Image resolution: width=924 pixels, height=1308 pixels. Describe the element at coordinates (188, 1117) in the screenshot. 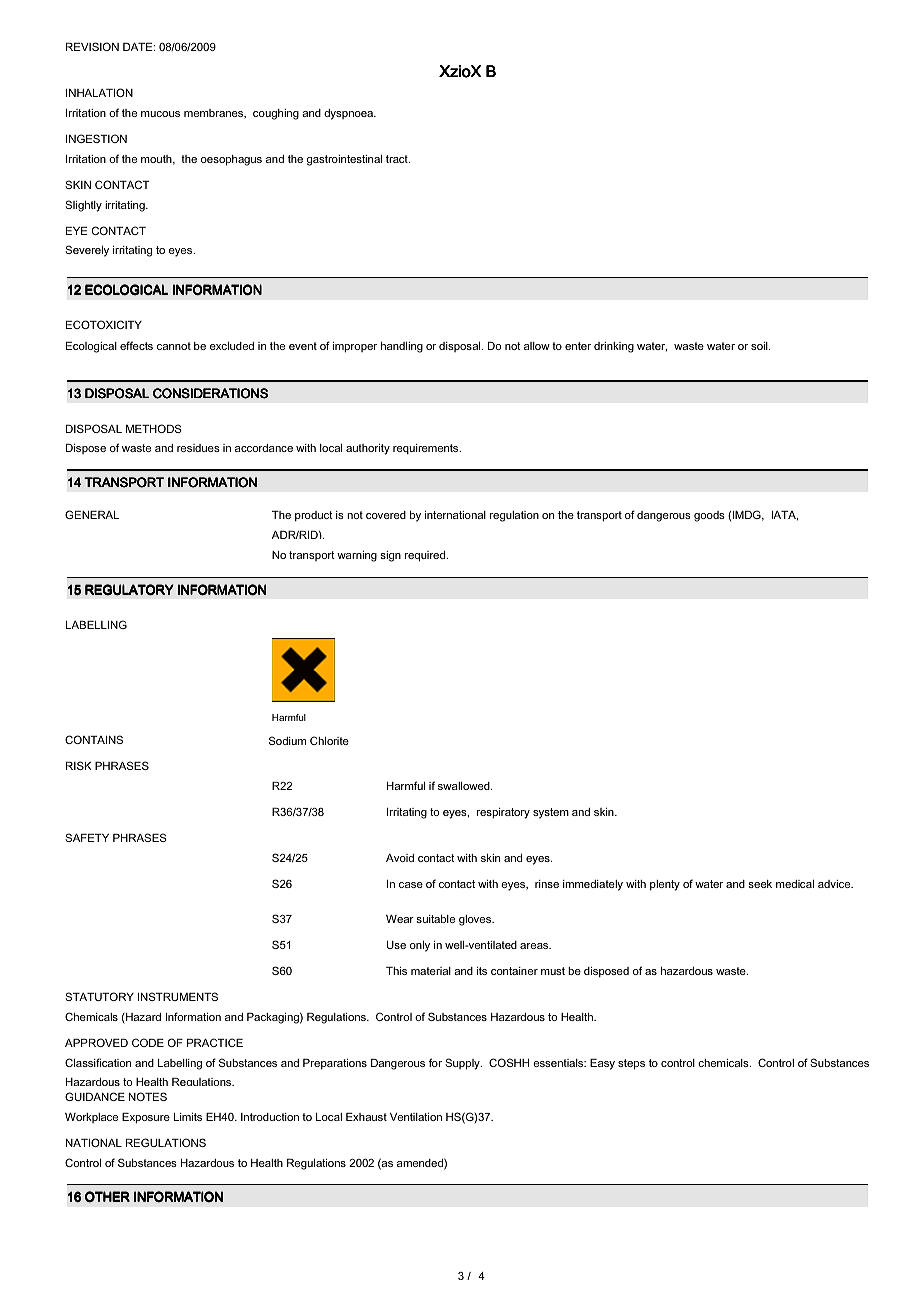

I see `Limits` at that location.
